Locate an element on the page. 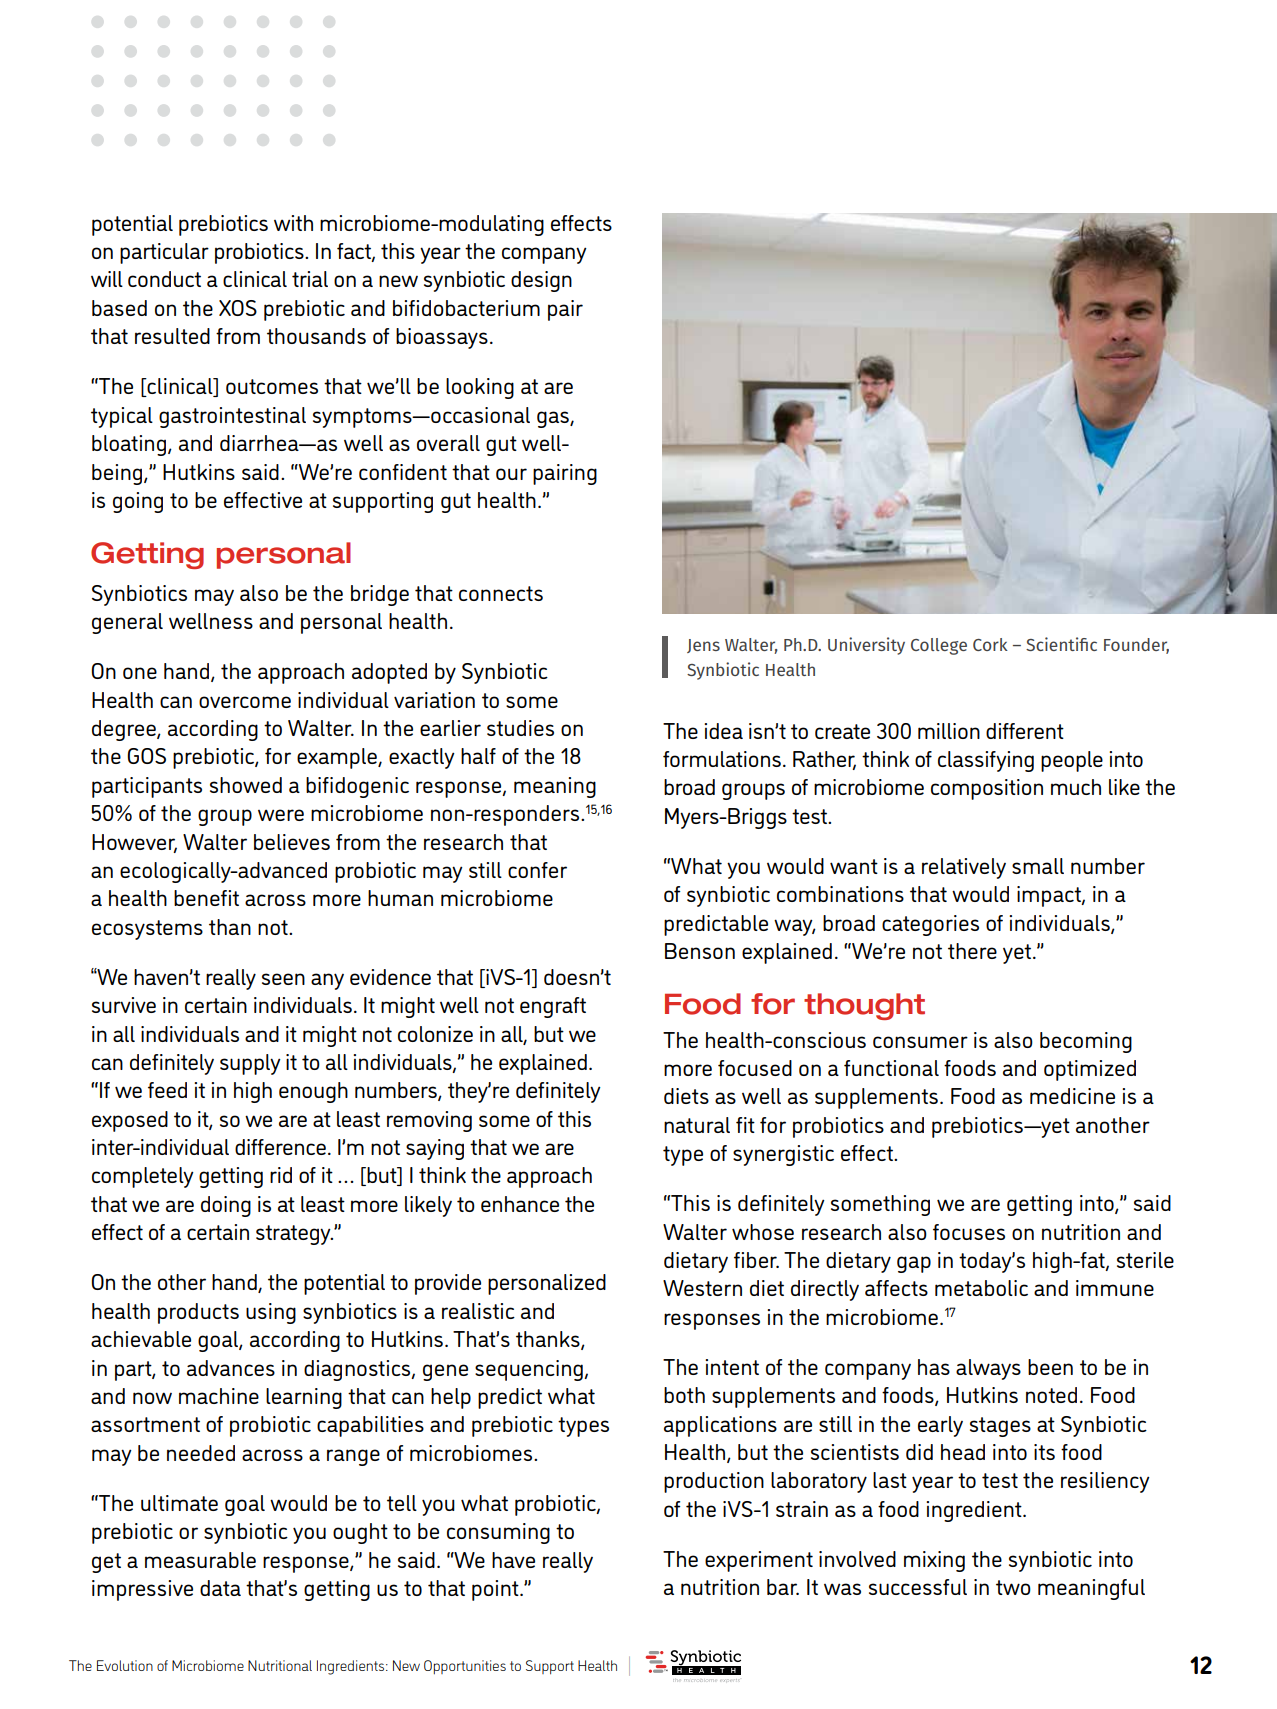 This document has height=1709, width=1277. natural is located at coordinates (697, 1125).
